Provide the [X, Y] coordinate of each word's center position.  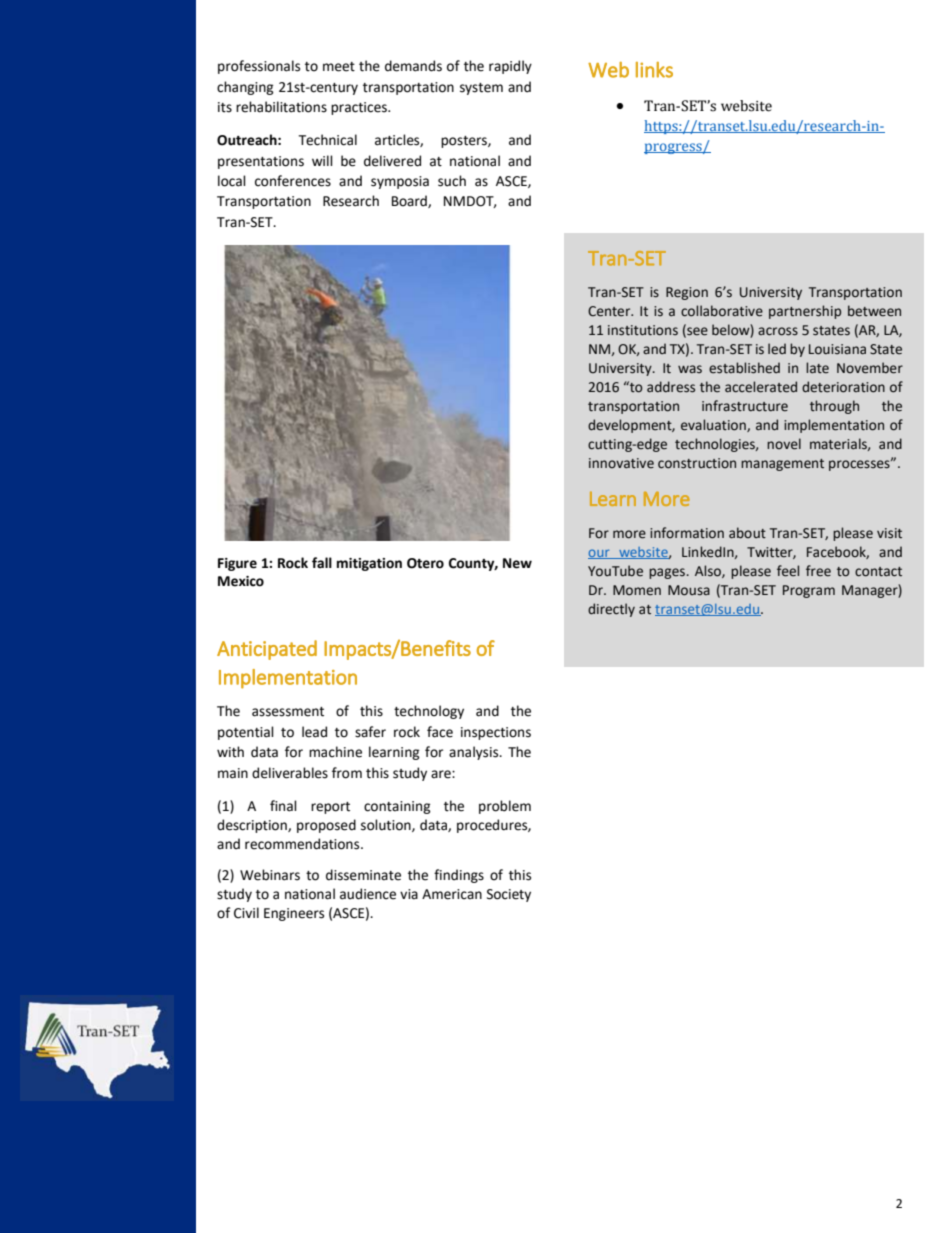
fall [322, 562]
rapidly [510, 67]
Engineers [294, 914]
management [782, 465]
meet [339, 67]
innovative [621, 463]
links [654, 70]
